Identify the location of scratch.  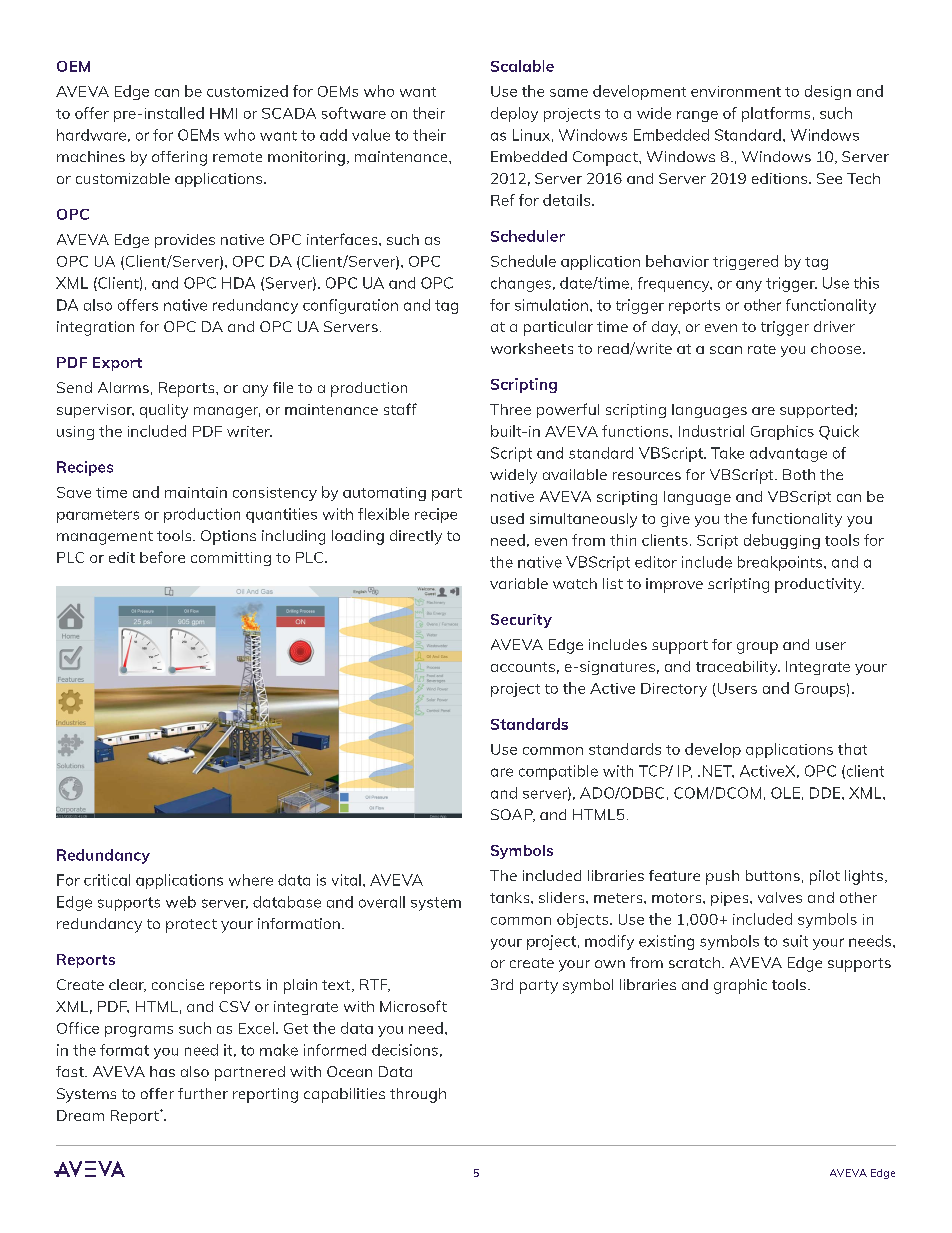
(694, 962).
